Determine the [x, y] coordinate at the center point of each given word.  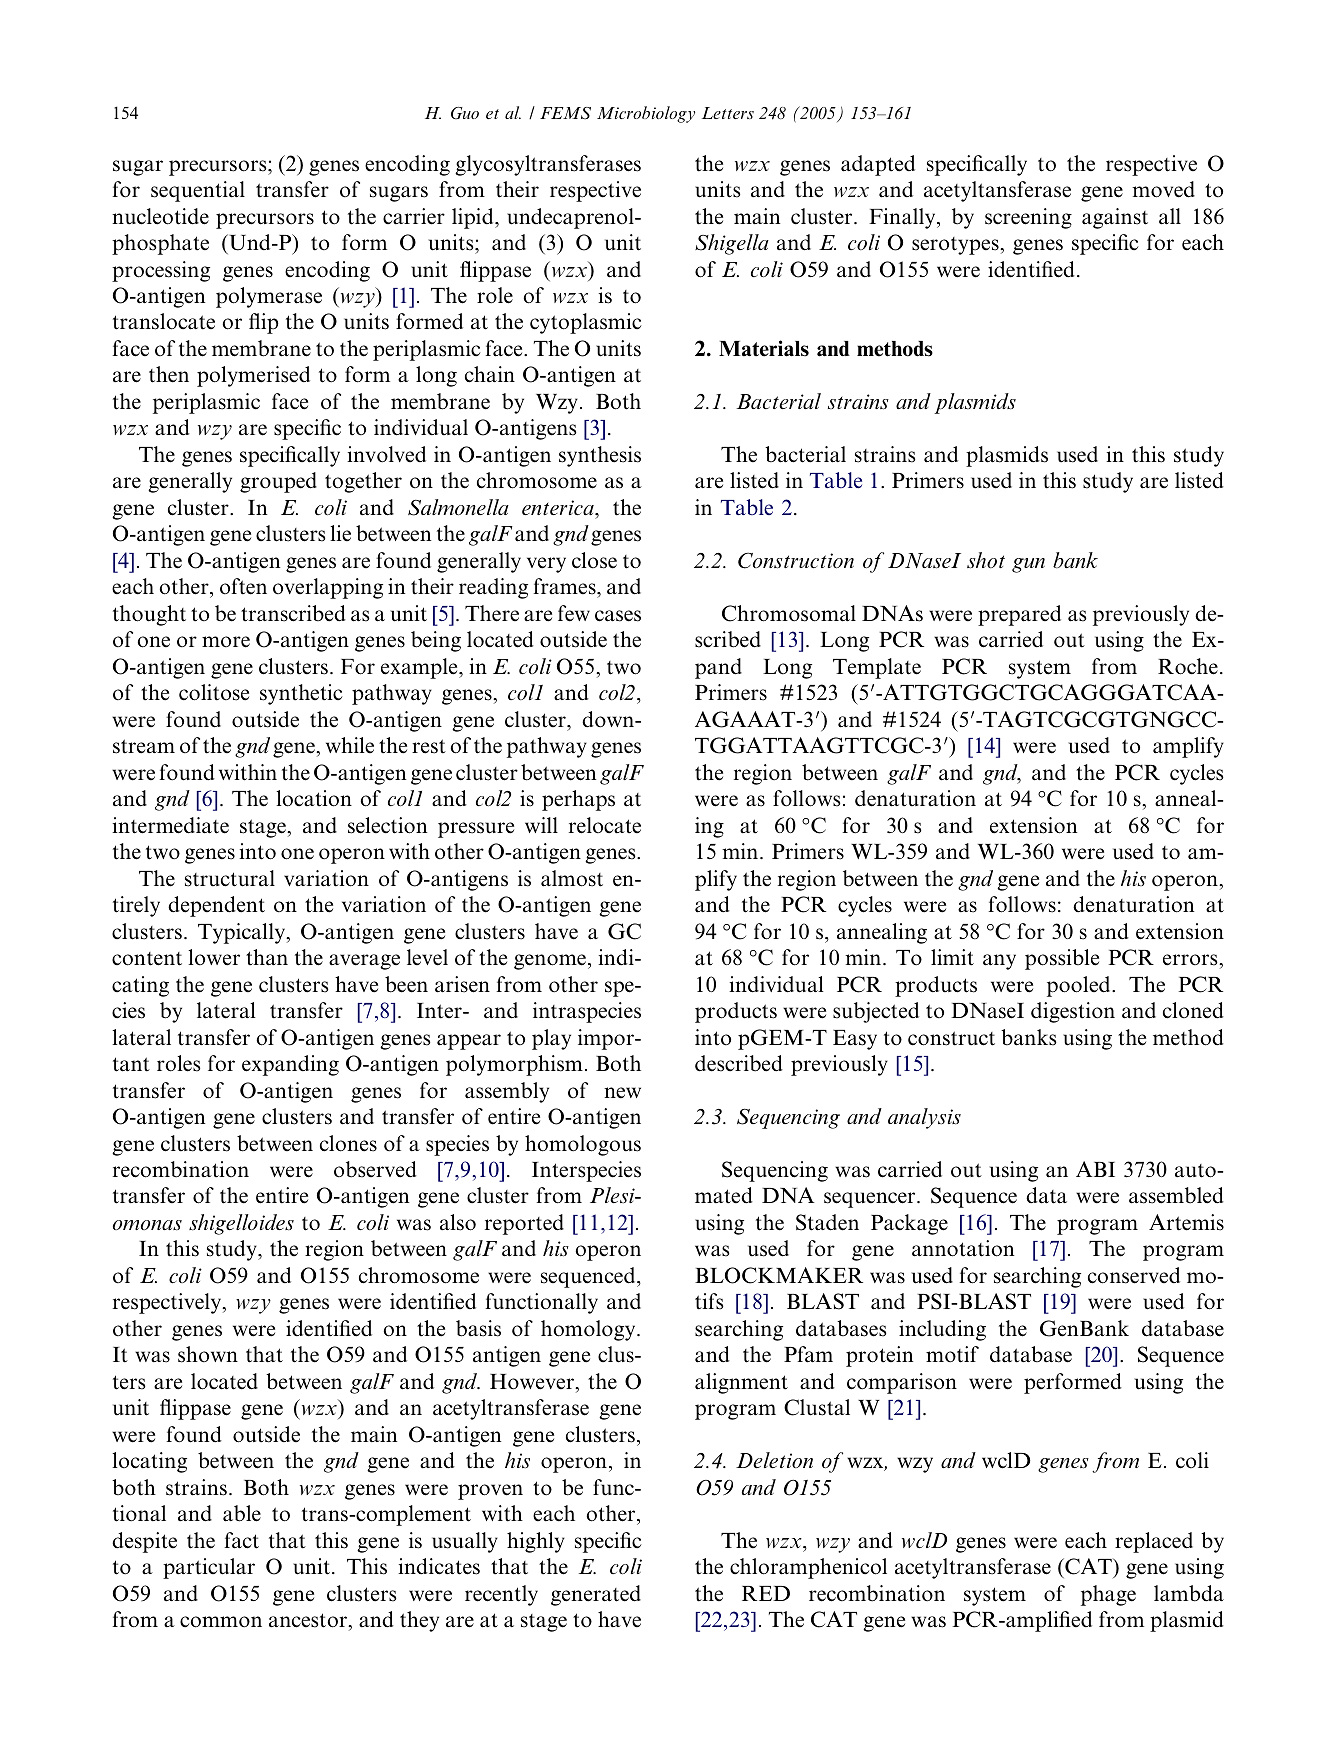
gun [1028, 565]
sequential [198, 191]
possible [1062, 959]
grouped [278, 482]
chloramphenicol [808, 1568]
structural [230, 878]
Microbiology [646, 114]
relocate [605, 825]
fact [241, 1540]
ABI [1095, 1169]
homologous [583, 1145]
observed [375, 1169]
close [594, 560]
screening [1028, 218]
